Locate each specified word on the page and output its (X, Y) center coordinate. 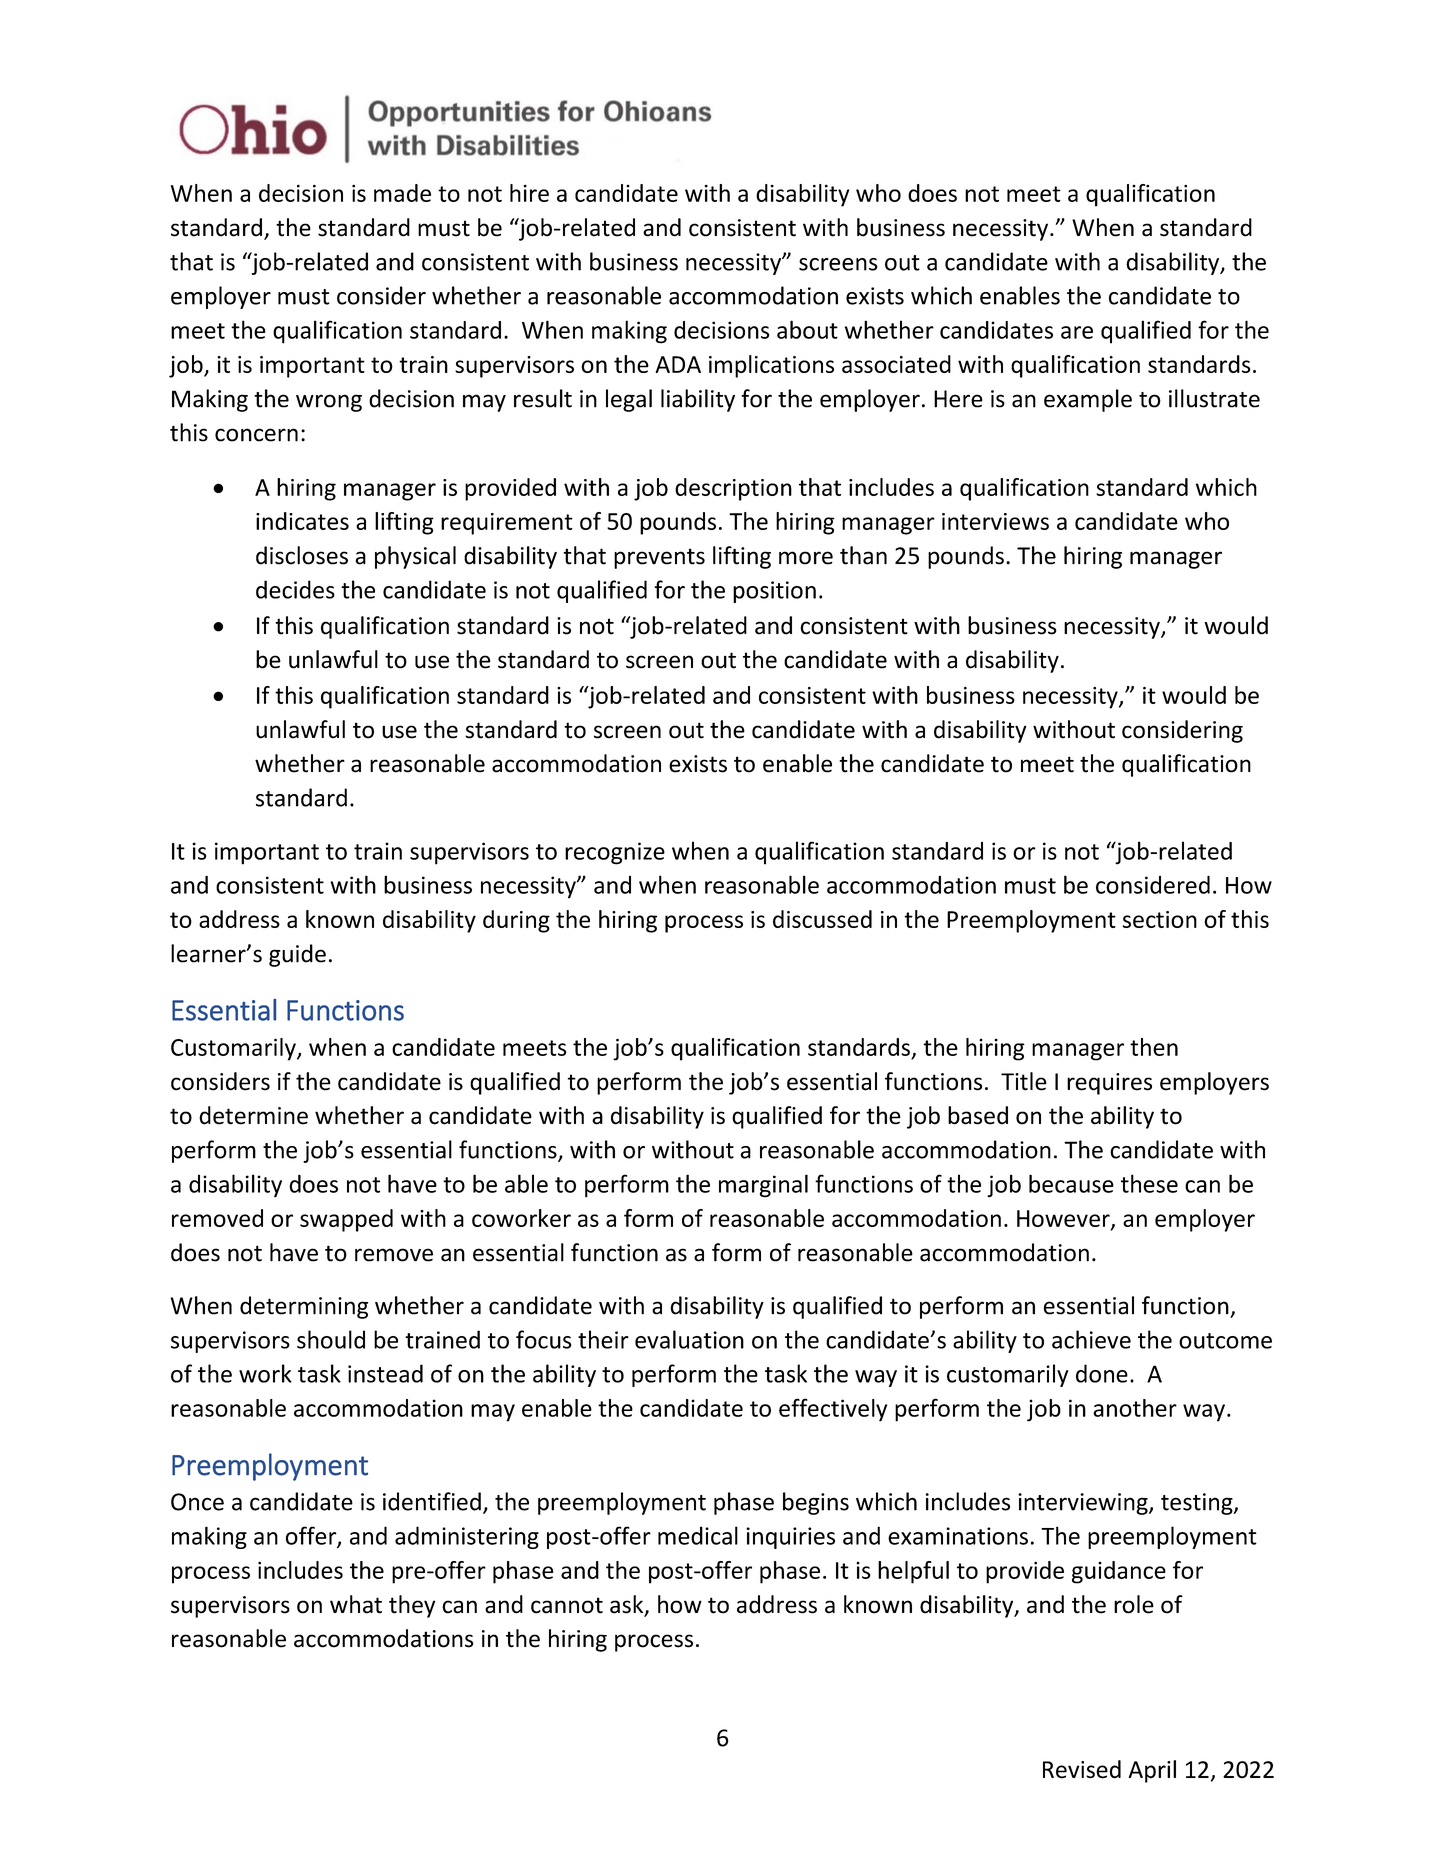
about (807, 329)
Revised (1082, 1769)
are (1077, 332)
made (402, 193)
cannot (567, 1605)
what (356, 1604)
